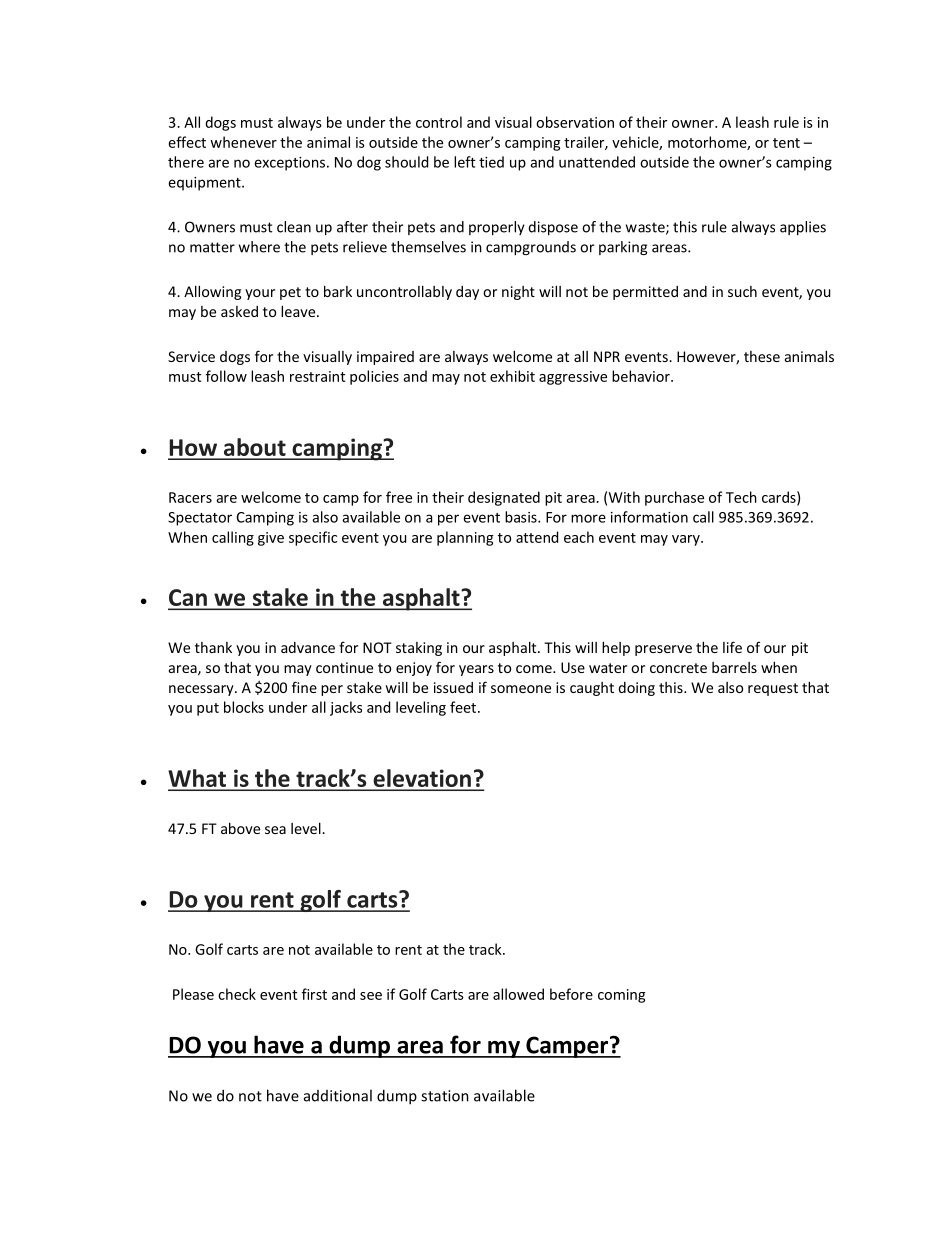  Describe the element at coordinates (786, 143) in the page. I see `tent` at that location.
